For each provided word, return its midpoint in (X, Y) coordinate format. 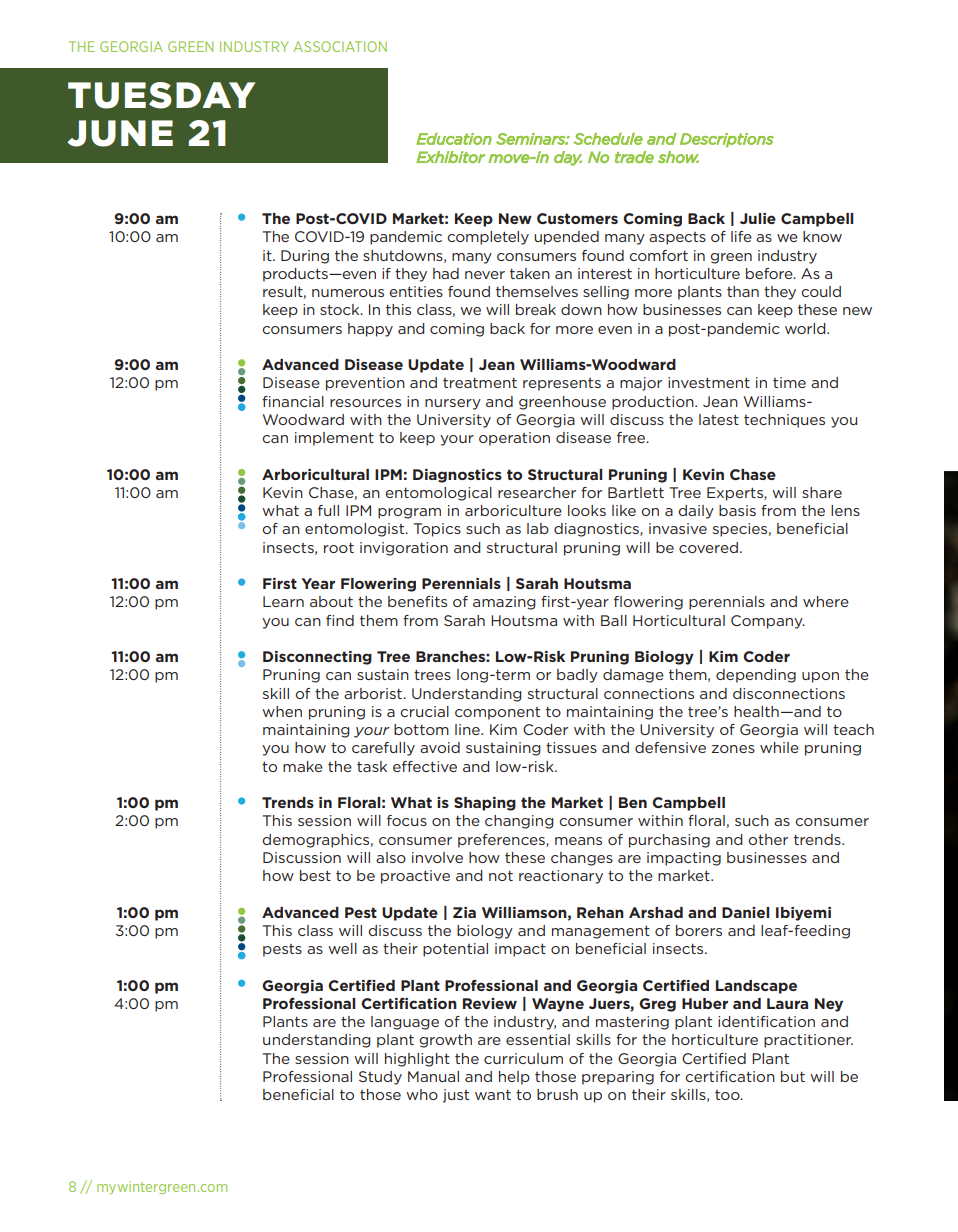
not (501, 876)
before (770, 273)
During (305, 257)
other (768, 839)
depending (756, 676)
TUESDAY (161, 95)
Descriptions (727, 140)
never (485, 275)
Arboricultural (315, 474)
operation (514, 439)
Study (380, 1078)
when (282, 711)
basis (737, 510)
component (497, 713)
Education (454, 139)
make (303, 766)
